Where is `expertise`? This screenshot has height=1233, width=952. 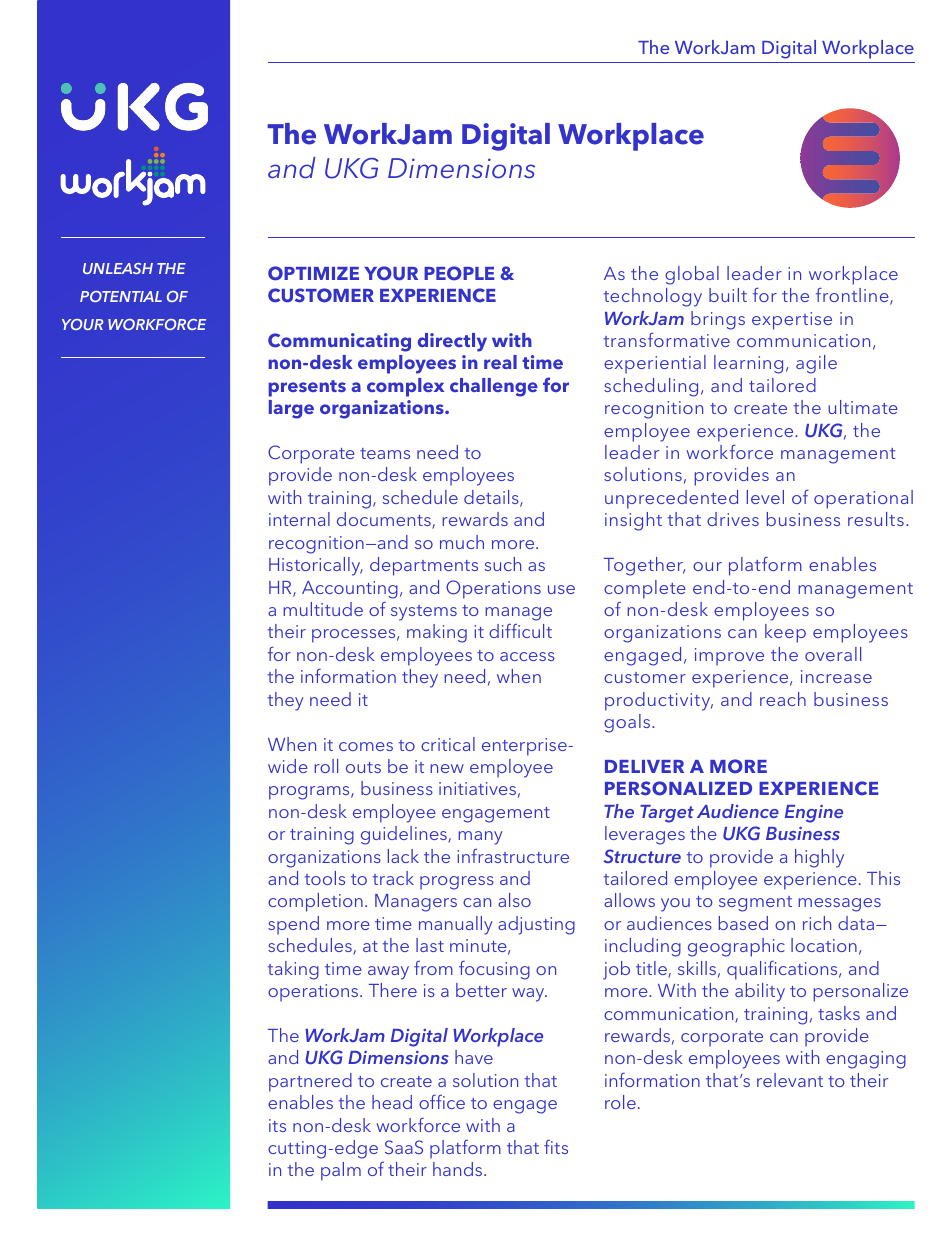 expertise is located at coordinates (792, 321).
